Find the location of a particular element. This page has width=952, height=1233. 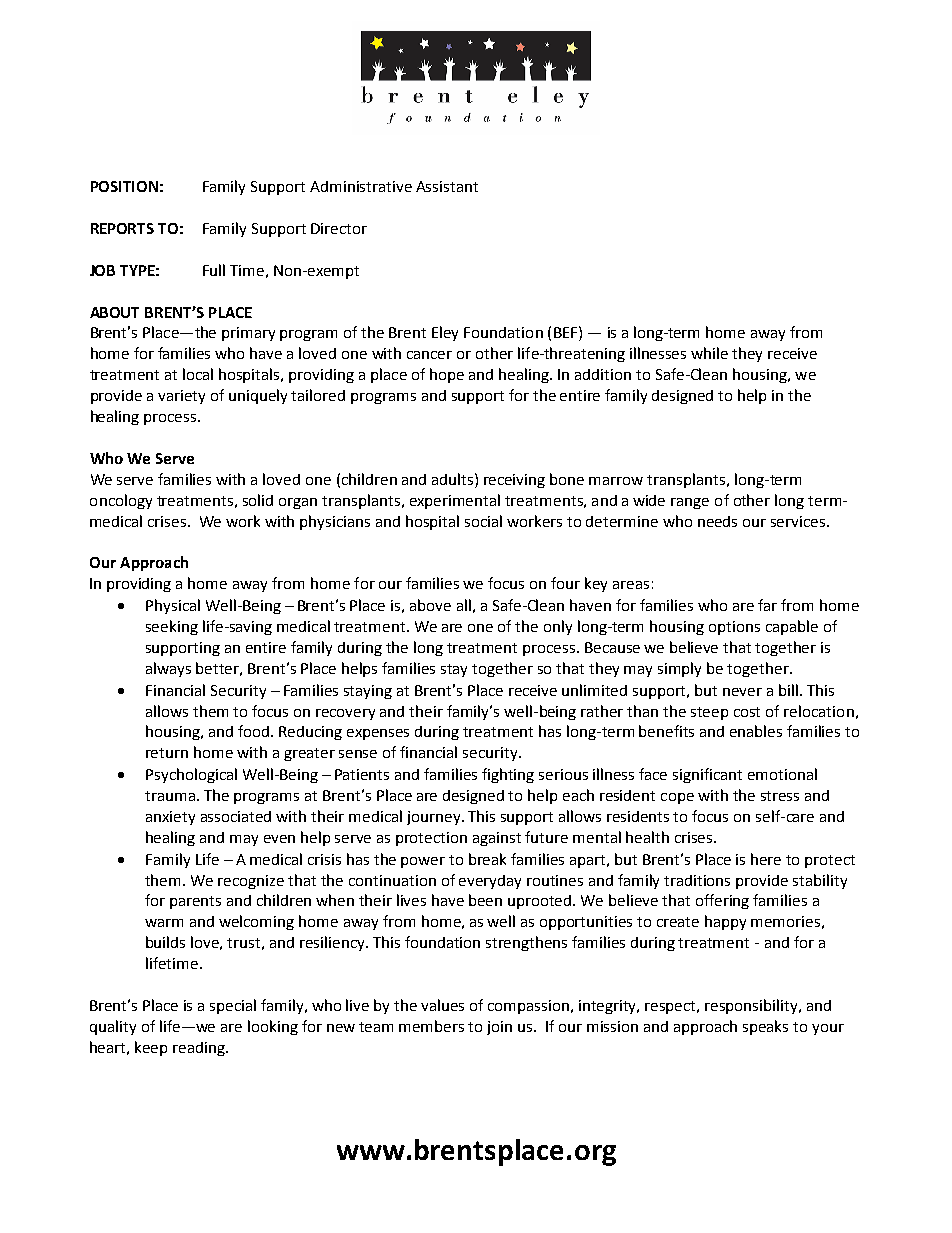

Assistant is located at coordinates (447, 186).
